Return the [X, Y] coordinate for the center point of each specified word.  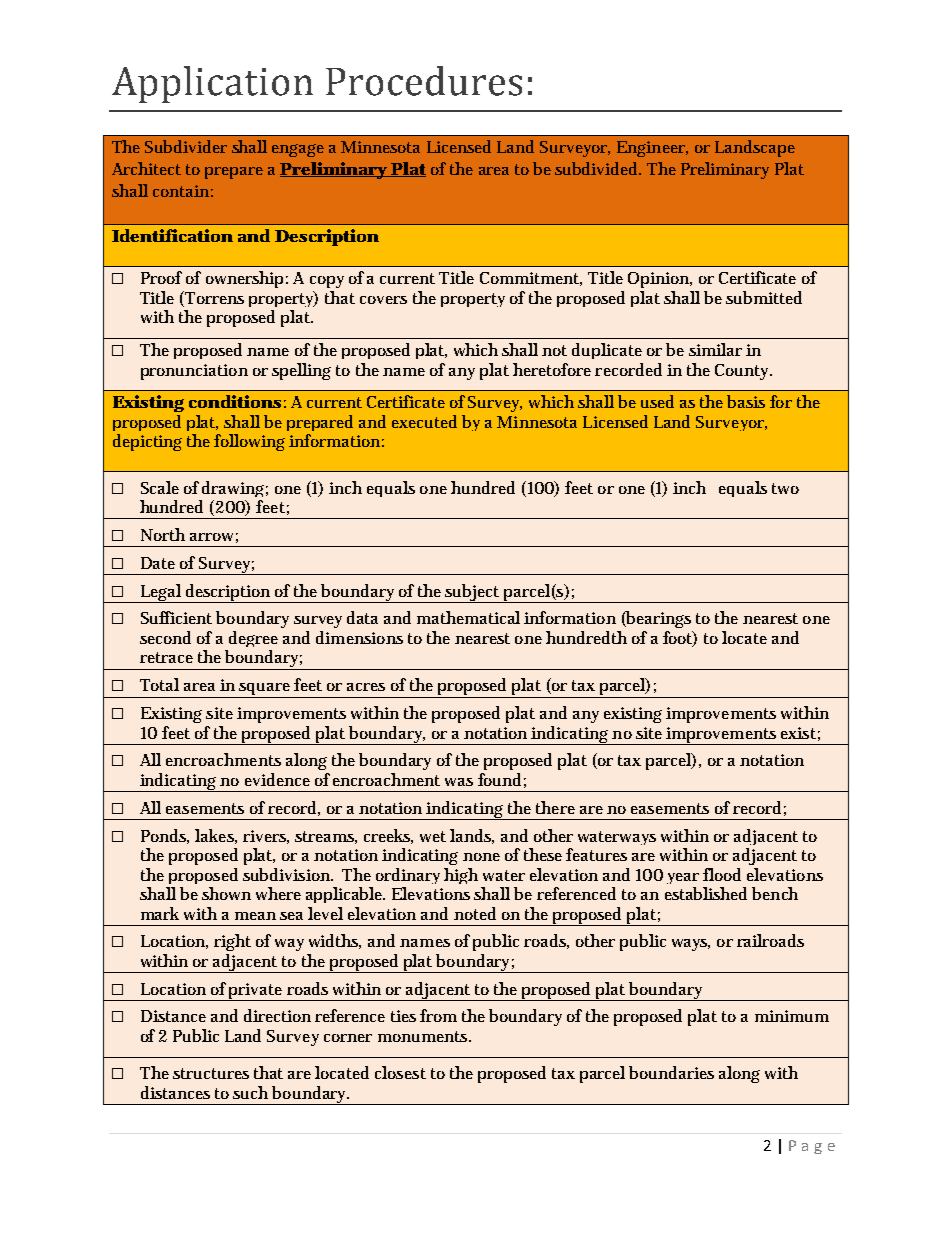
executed [424, 421]
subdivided [598, 168]
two [785, 488]
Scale [160, 487]
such [250, 1092]
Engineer [652, 149]
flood [722, 874]
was [459, 782]
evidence [277, 779]
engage [298, 150]
